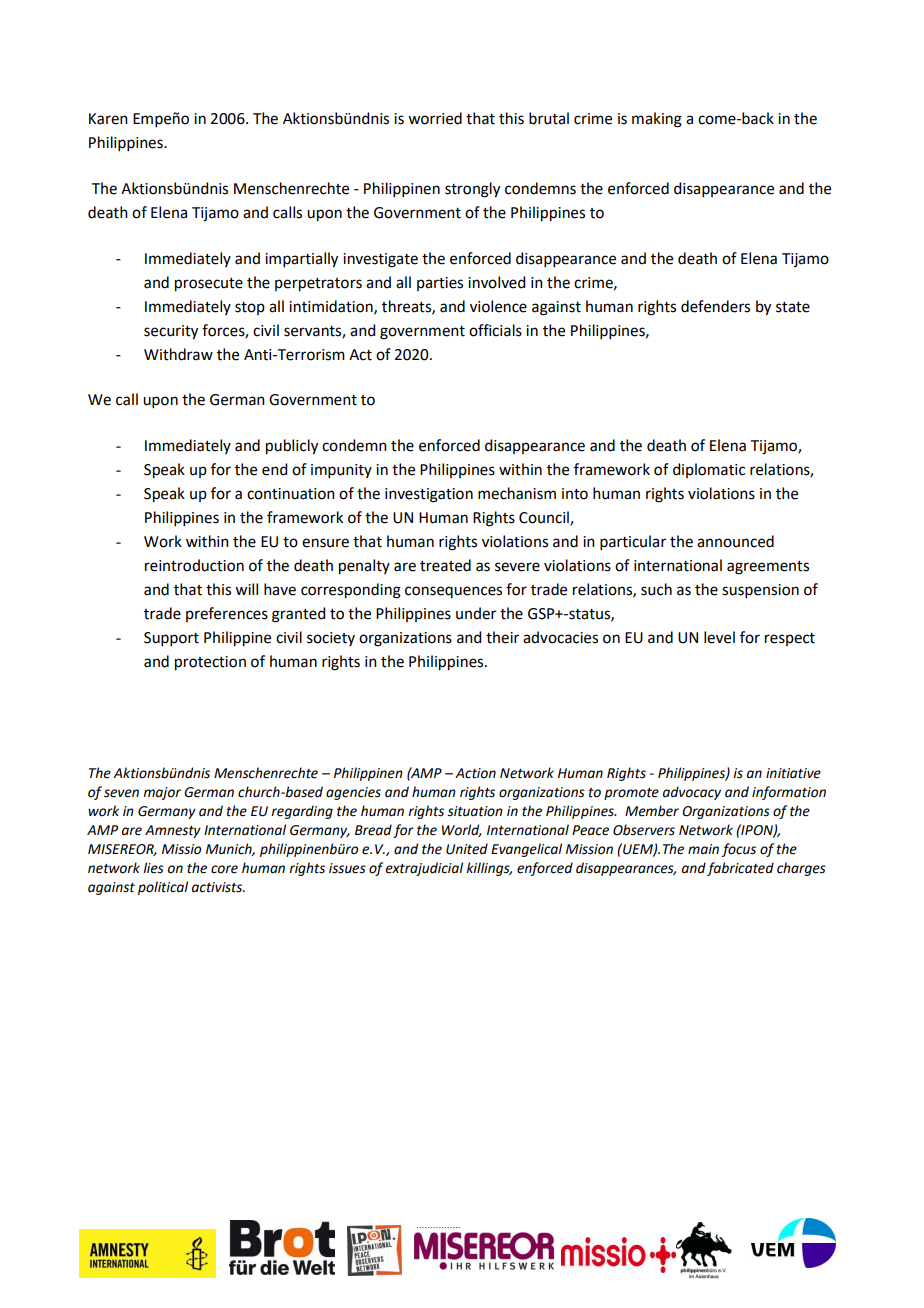 The width and height of the screenshot is (924, 1308). What do you see at coordinates (715, 306) in the screenshot?
I see `defenders` at bounding box center [715, 306].
